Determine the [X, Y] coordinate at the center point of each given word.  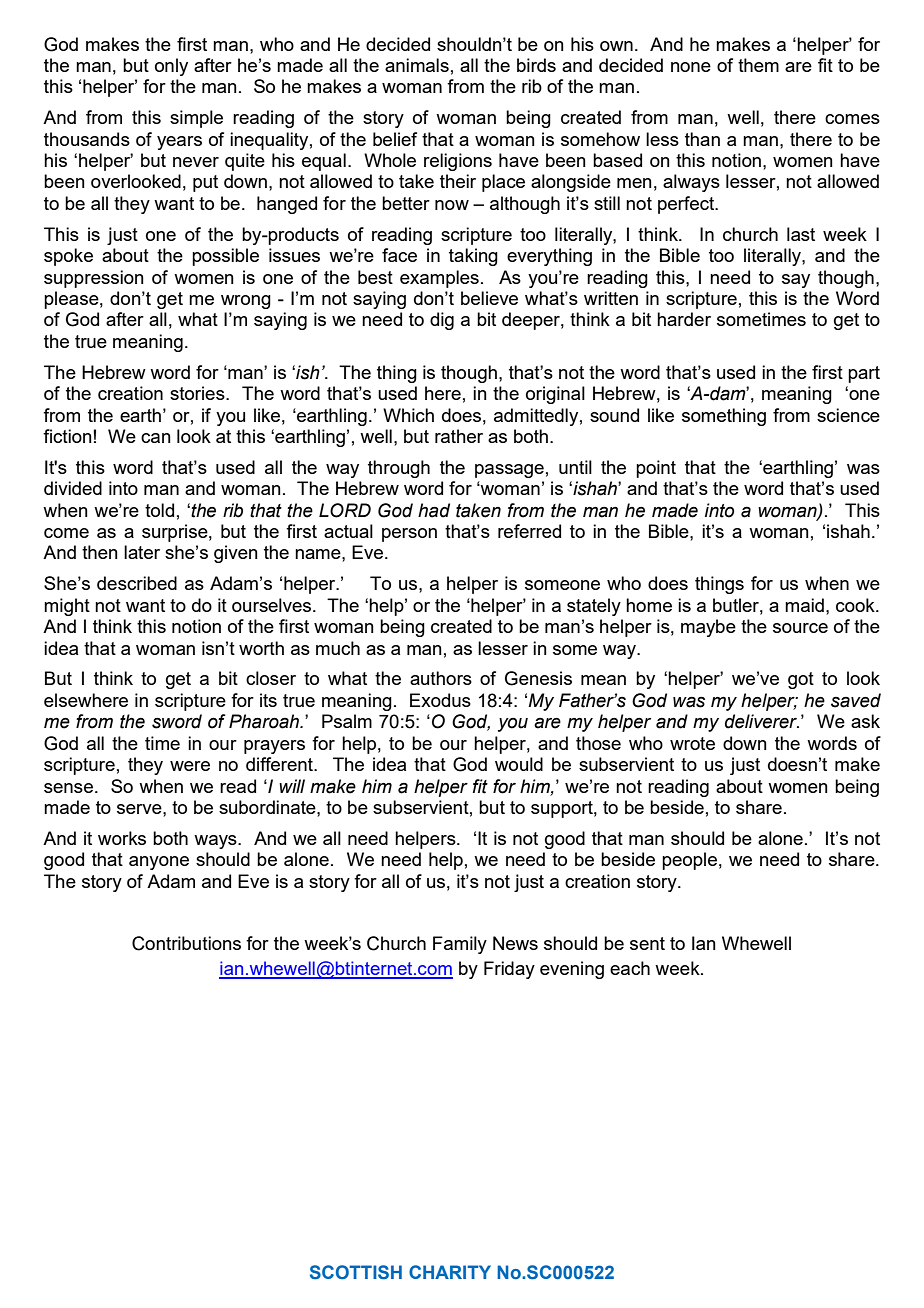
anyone [159, 863]
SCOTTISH [356, 1272]
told [159, 510]
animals [417, 65]
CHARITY [450, 1272]
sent [647, 943]
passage [509, 471]
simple [196, 119]
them [758, 65]
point [656, 469]
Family [460, 945]
